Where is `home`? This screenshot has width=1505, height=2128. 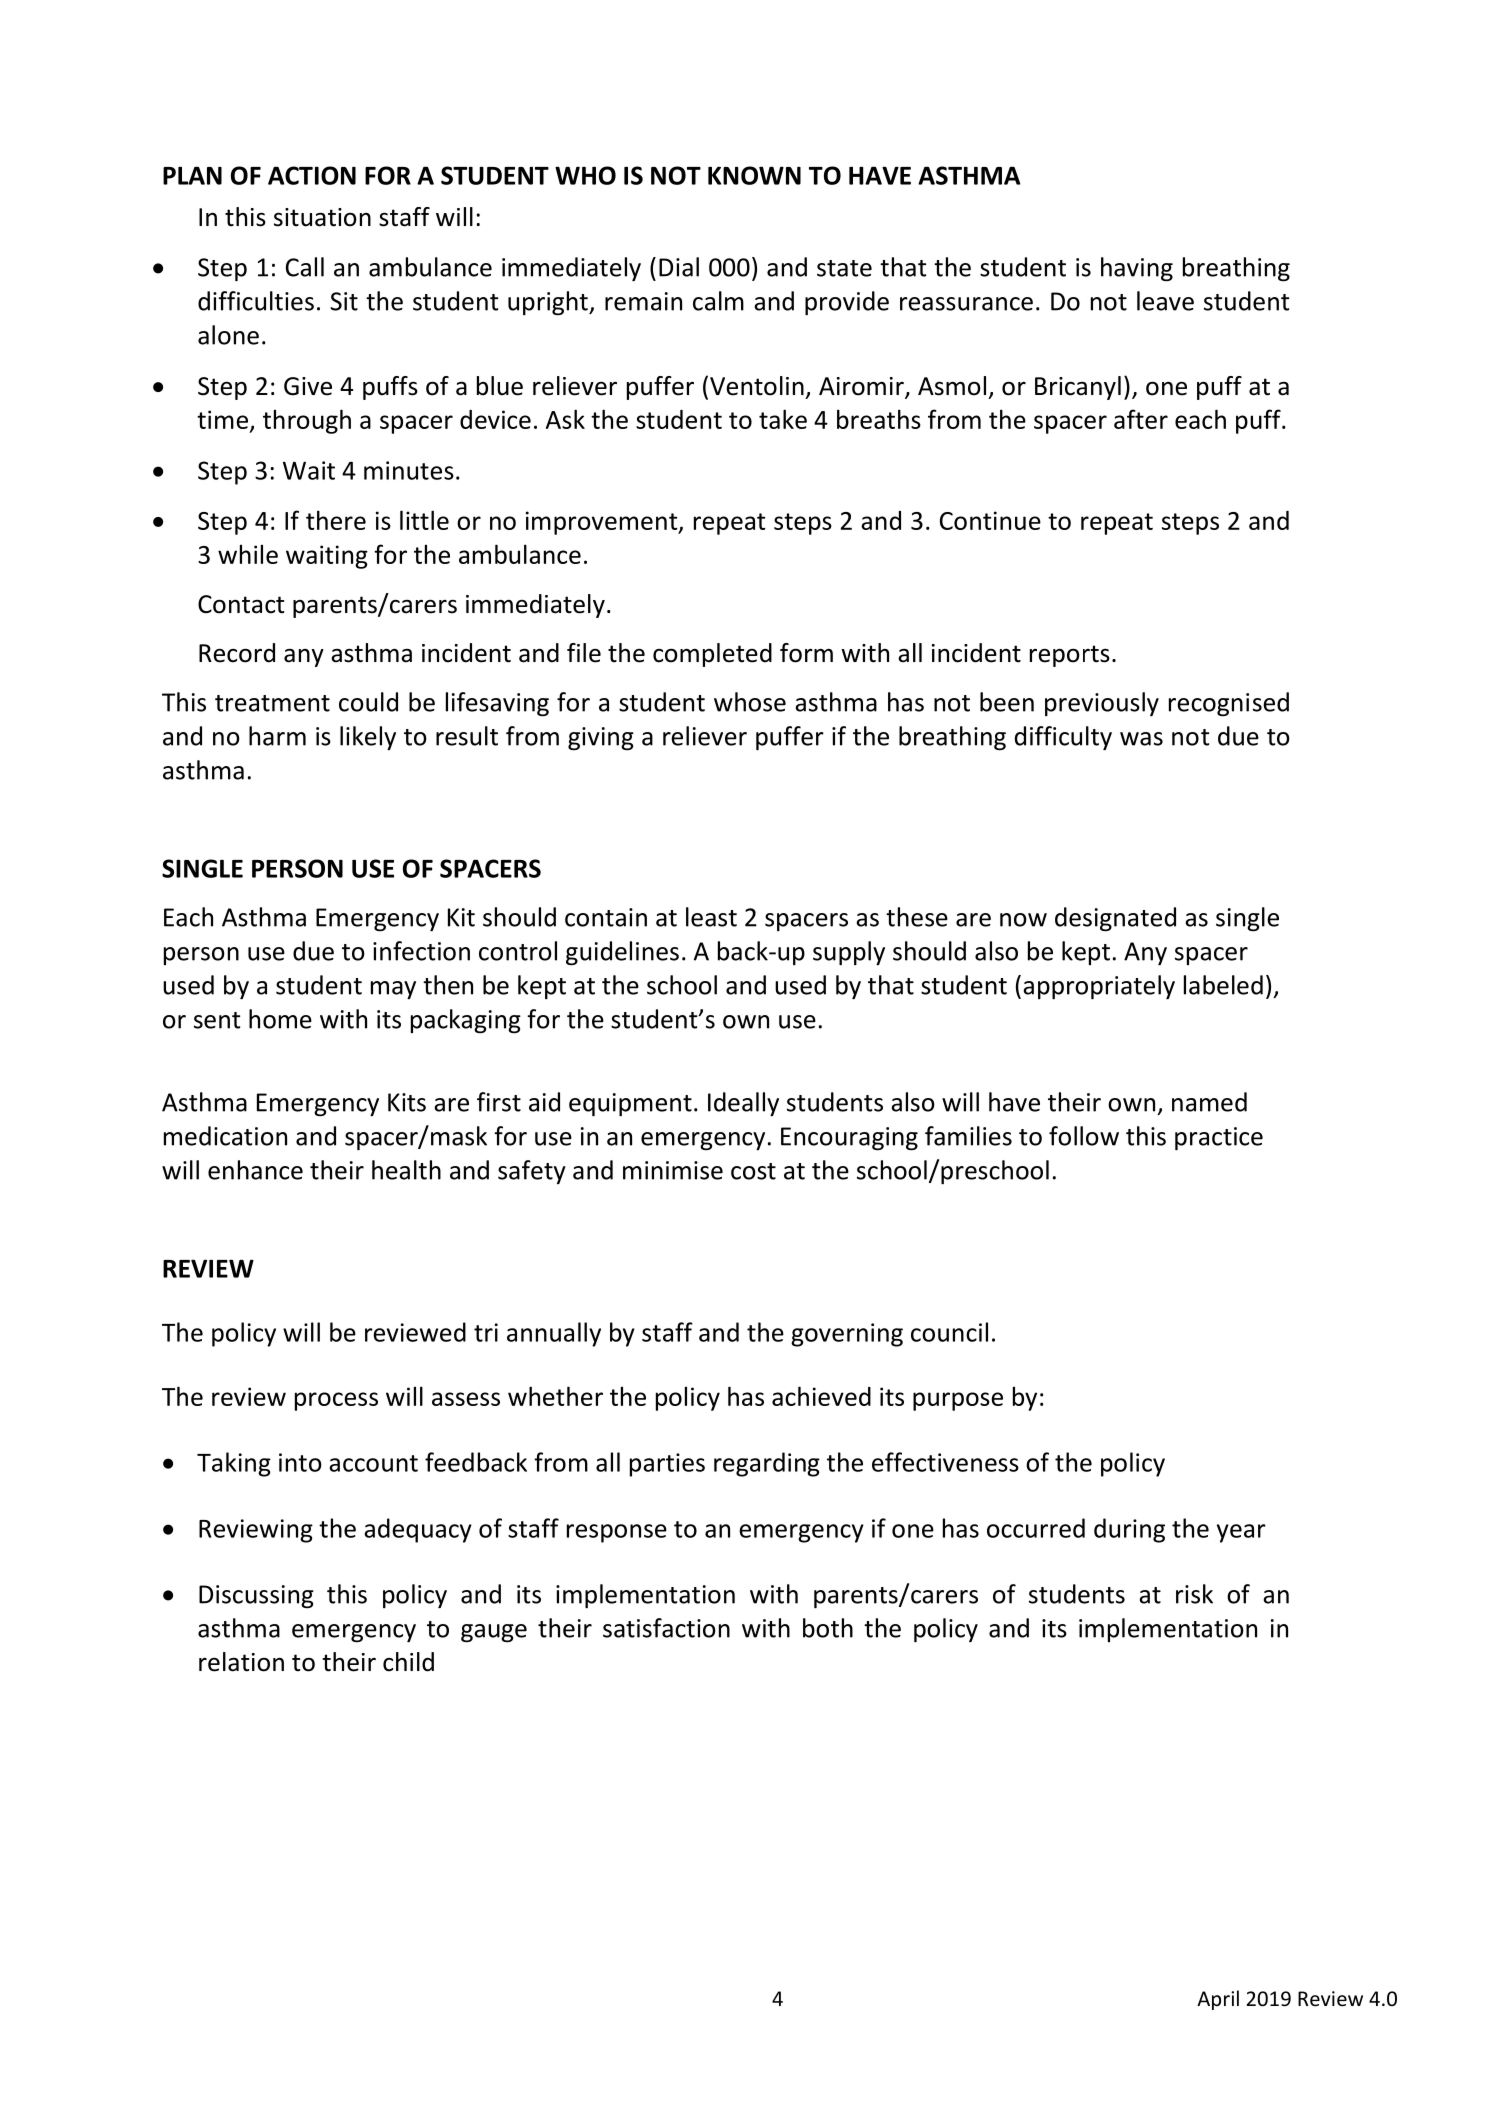 home is located at coordinates (280, 1019).
